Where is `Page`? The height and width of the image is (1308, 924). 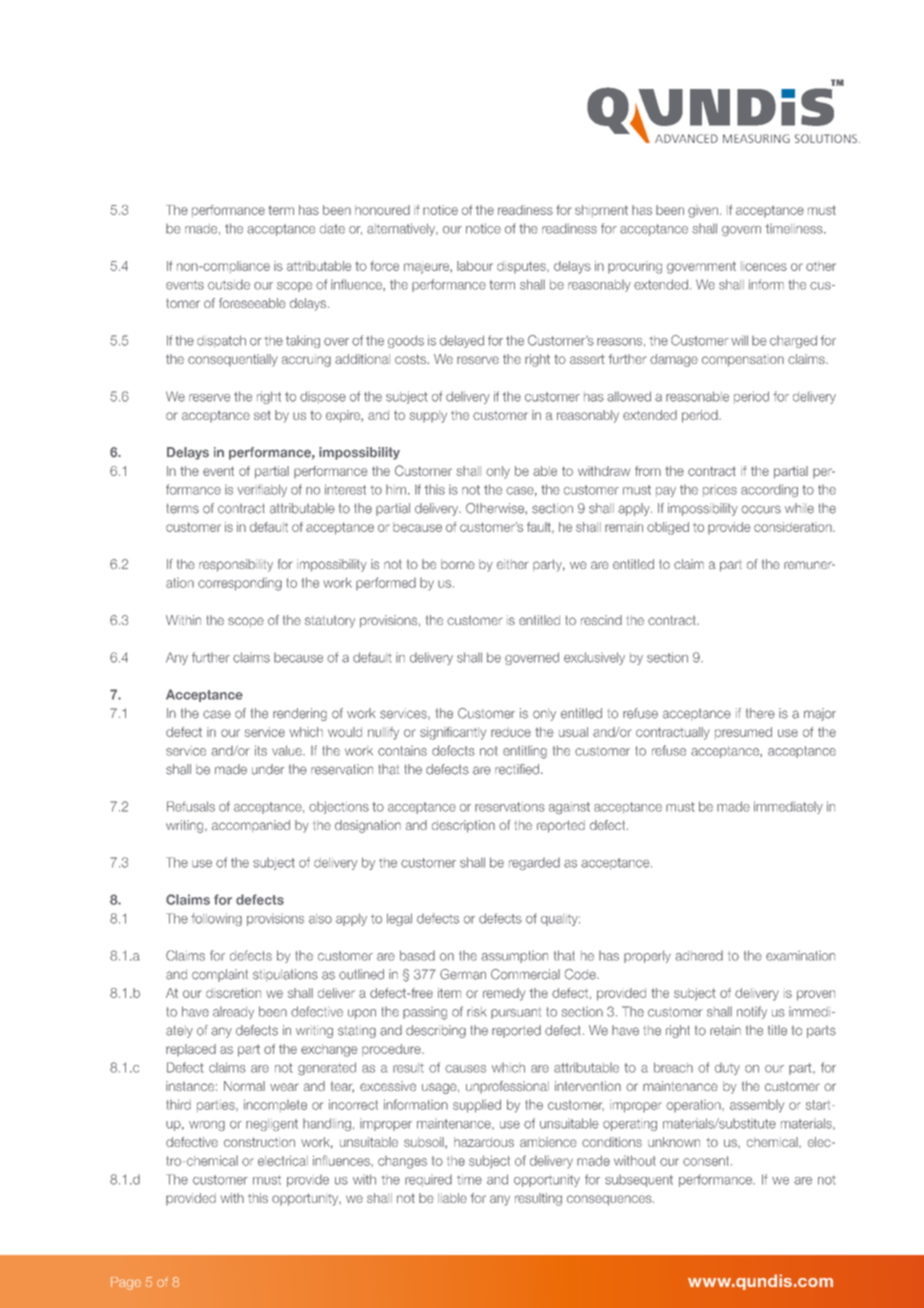
Page is located at coordinates (126, 1283).
